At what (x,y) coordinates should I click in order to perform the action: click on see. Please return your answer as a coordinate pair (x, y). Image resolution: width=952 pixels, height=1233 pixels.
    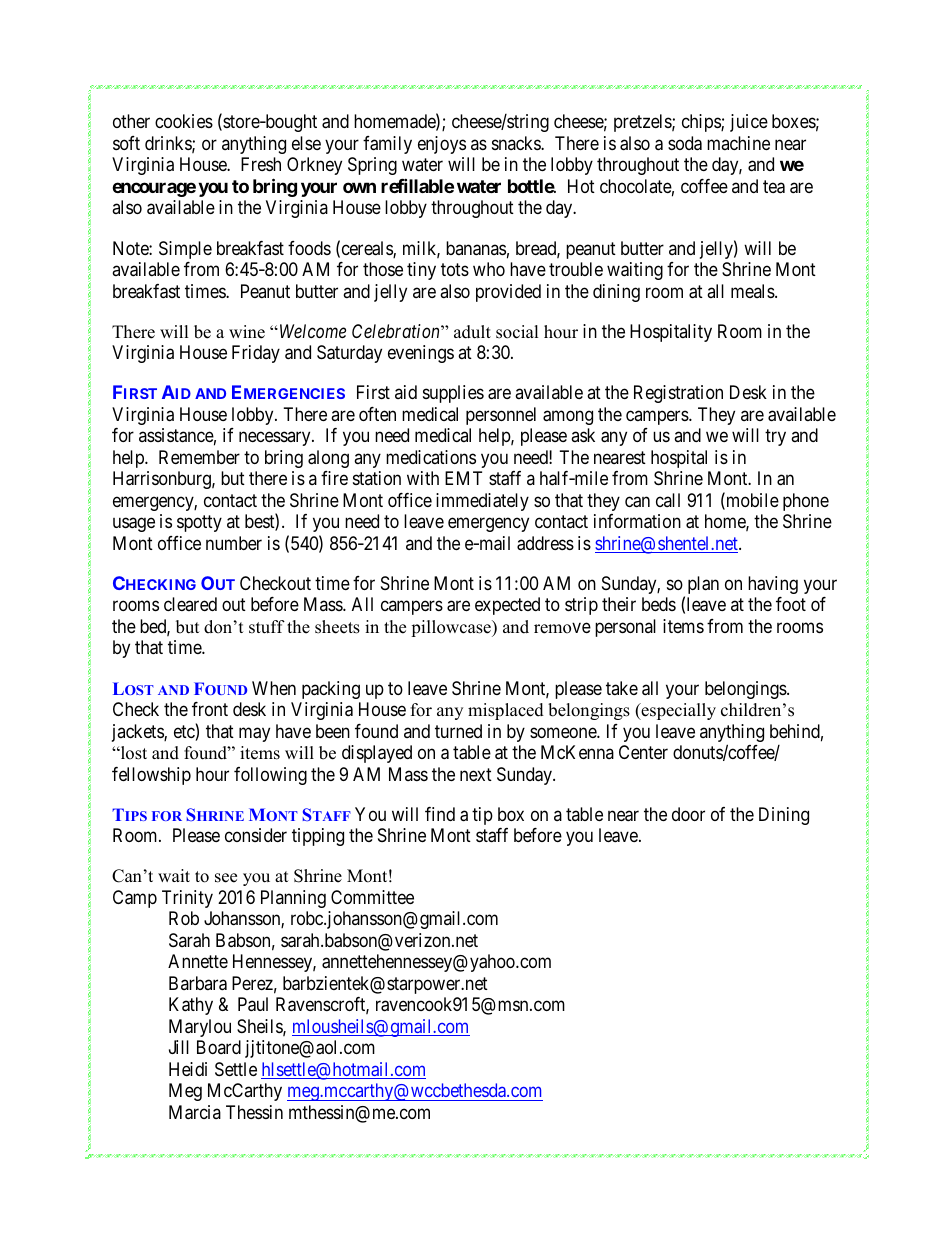
    Looking at the image, I should click on (226, 878).
